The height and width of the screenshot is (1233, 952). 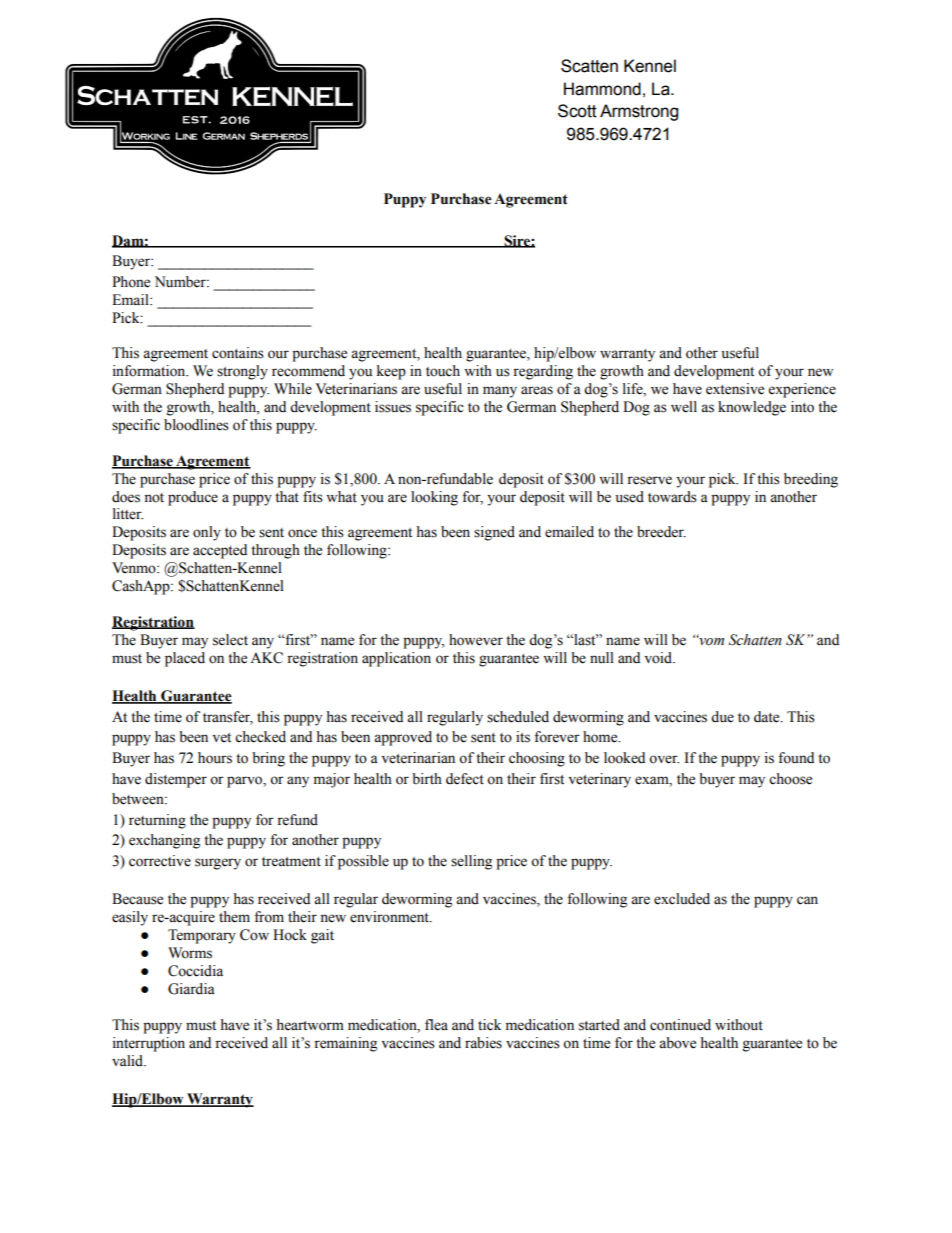 I want to click on Phone, so click(x=131, y=282).
